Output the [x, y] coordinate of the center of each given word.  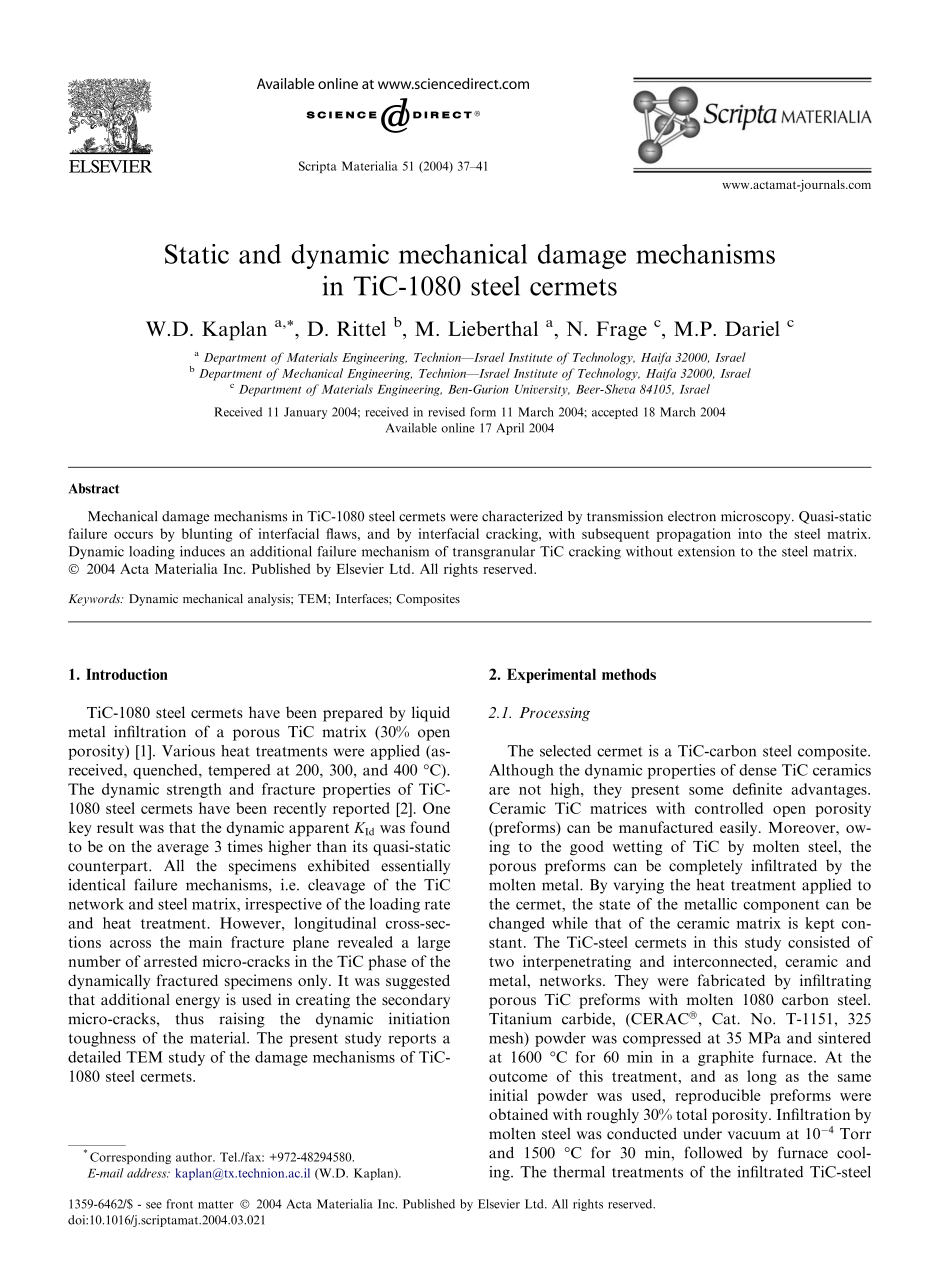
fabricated [731, 980]
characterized [522, 516]
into [750, 533]
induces [202, 551]
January [305, 413]
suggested [418, 982]
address [148, 1173]
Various [188, 751]
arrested [170, 961]
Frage [621, 331]
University [542, 390]
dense [758, 770]
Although [521, 771]
